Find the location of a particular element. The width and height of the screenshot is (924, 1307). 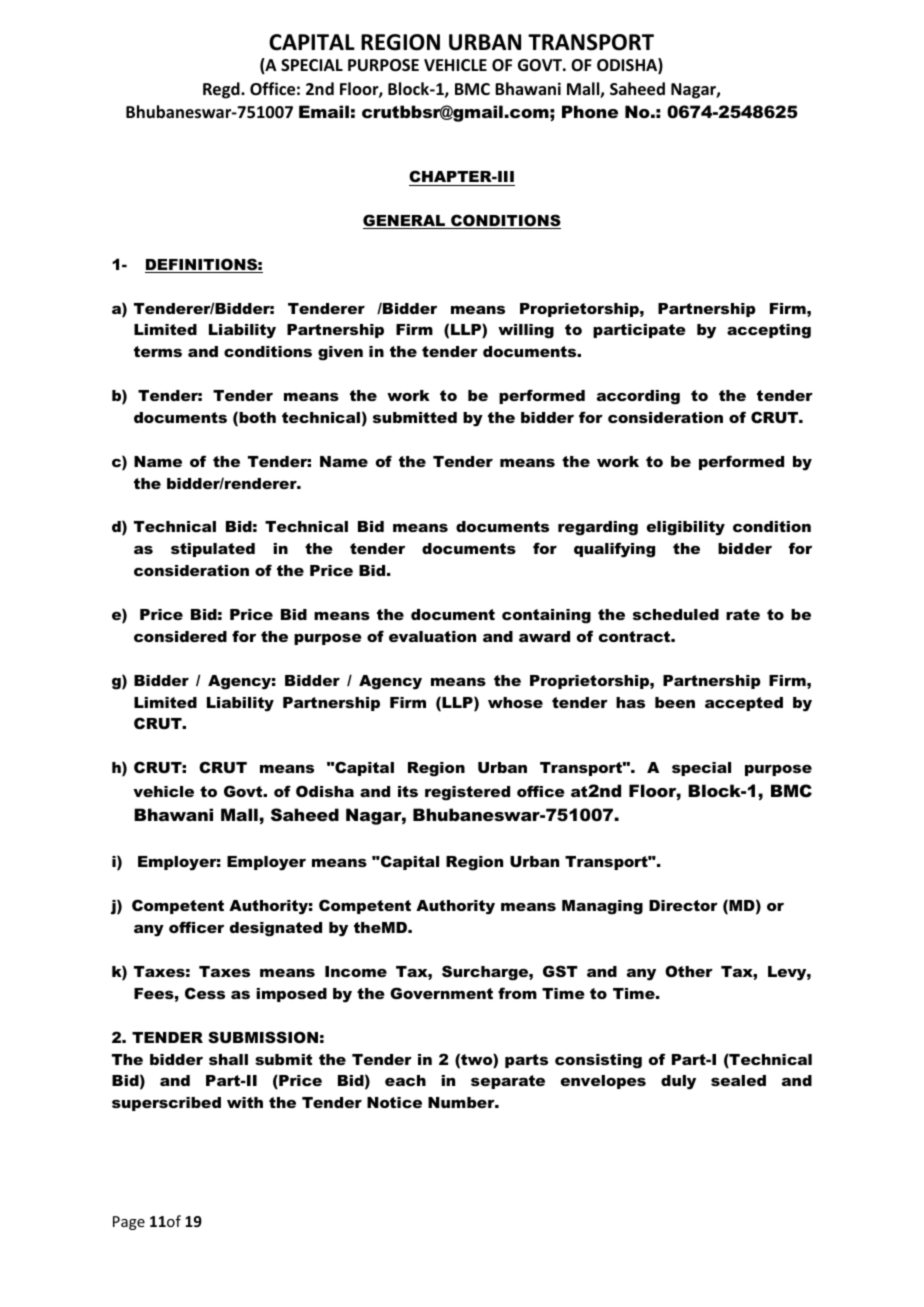

according is located at coordinates (638, 397).
